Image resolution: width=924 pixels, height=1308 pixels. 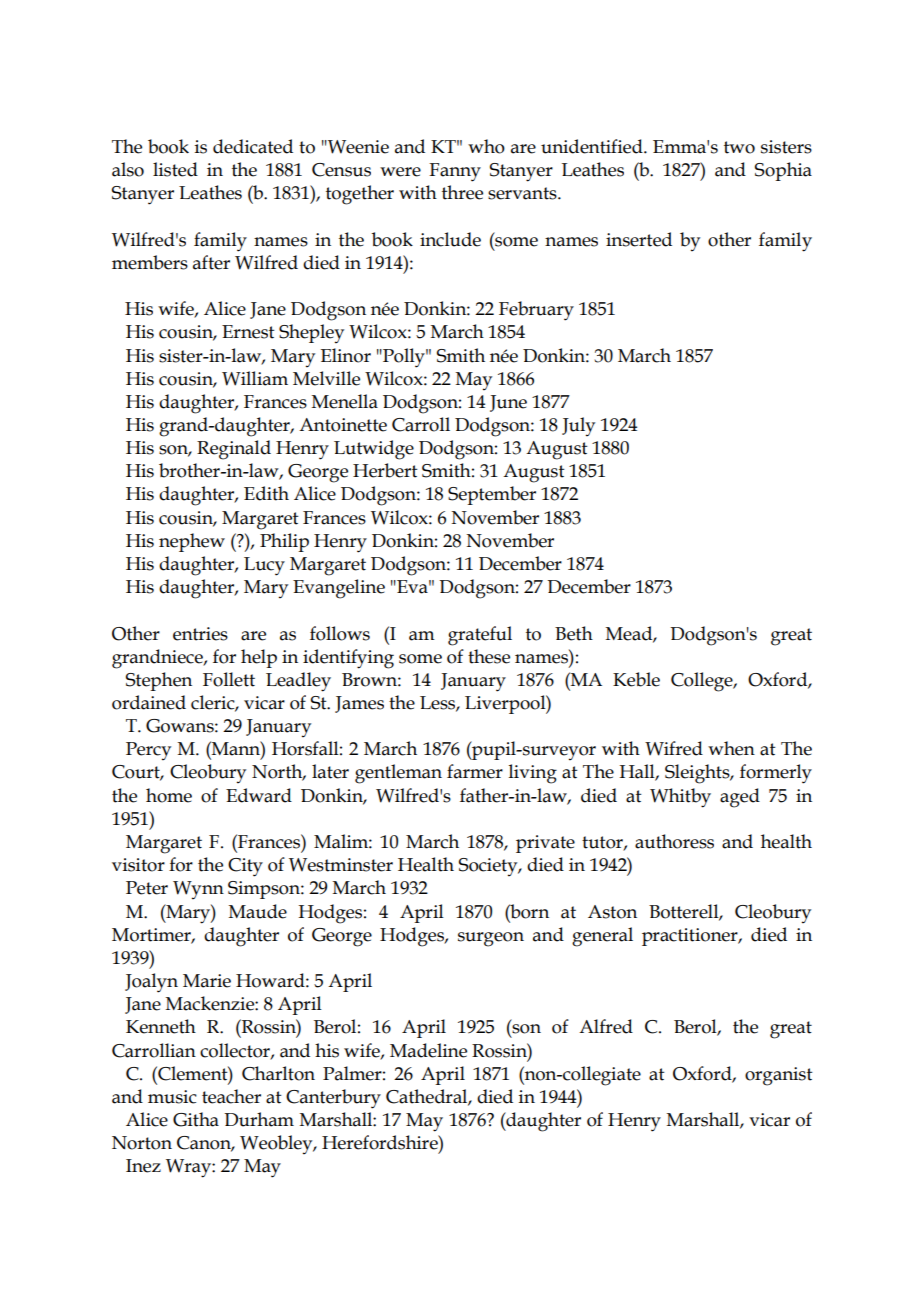 What do you see at coordinates (578, 426) in the document?
I see `July` at bounding box center [578, 426].
